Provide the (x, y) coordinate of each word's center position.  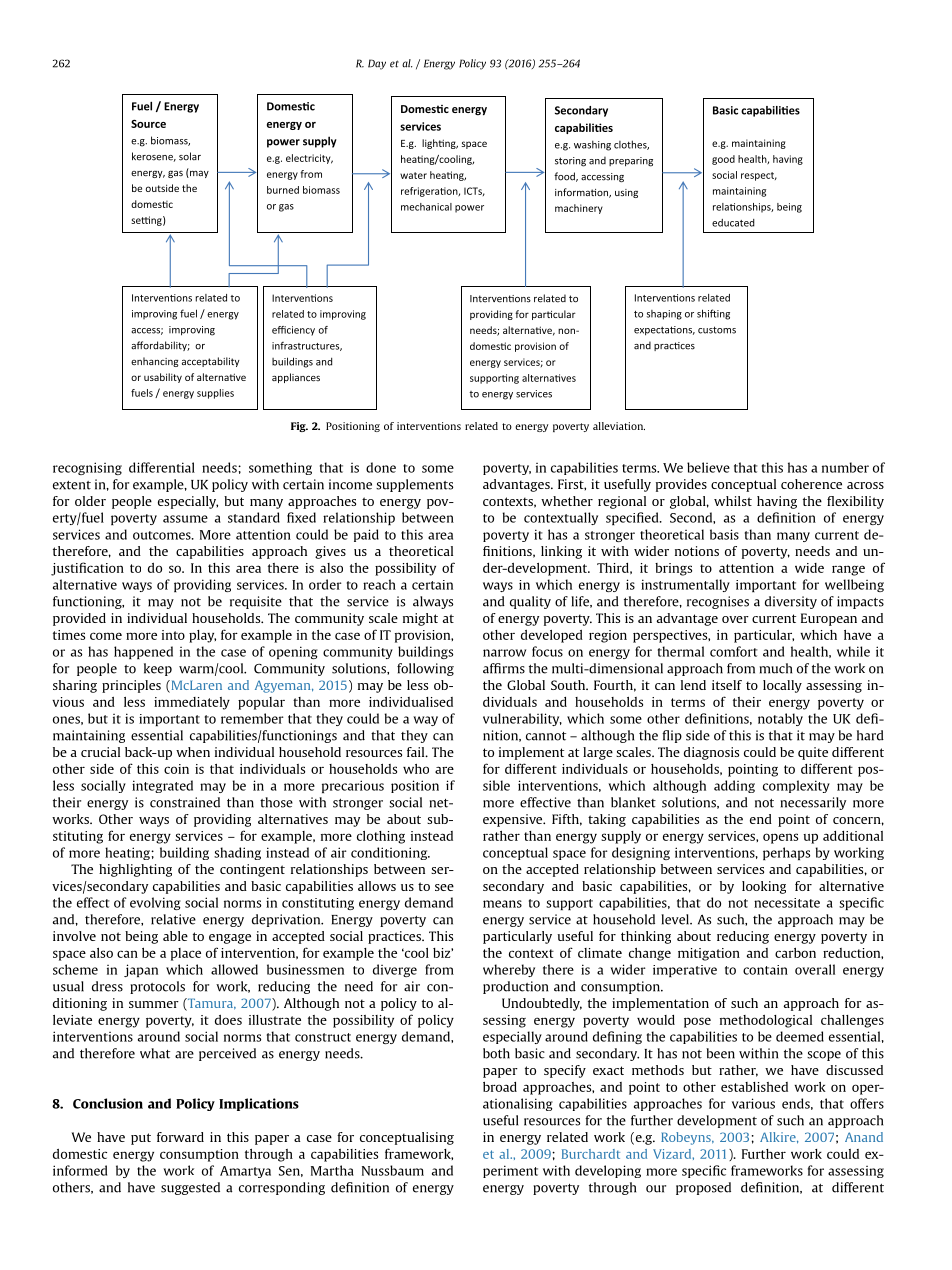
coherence (811, 484)
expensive (514, 820)
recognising (87, 468)
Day (377, 64)
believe (708, 467)
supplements (414, 485)
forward (180, 1137)
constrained (185, 802)
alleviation (619, 426)
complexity (796, 786)
